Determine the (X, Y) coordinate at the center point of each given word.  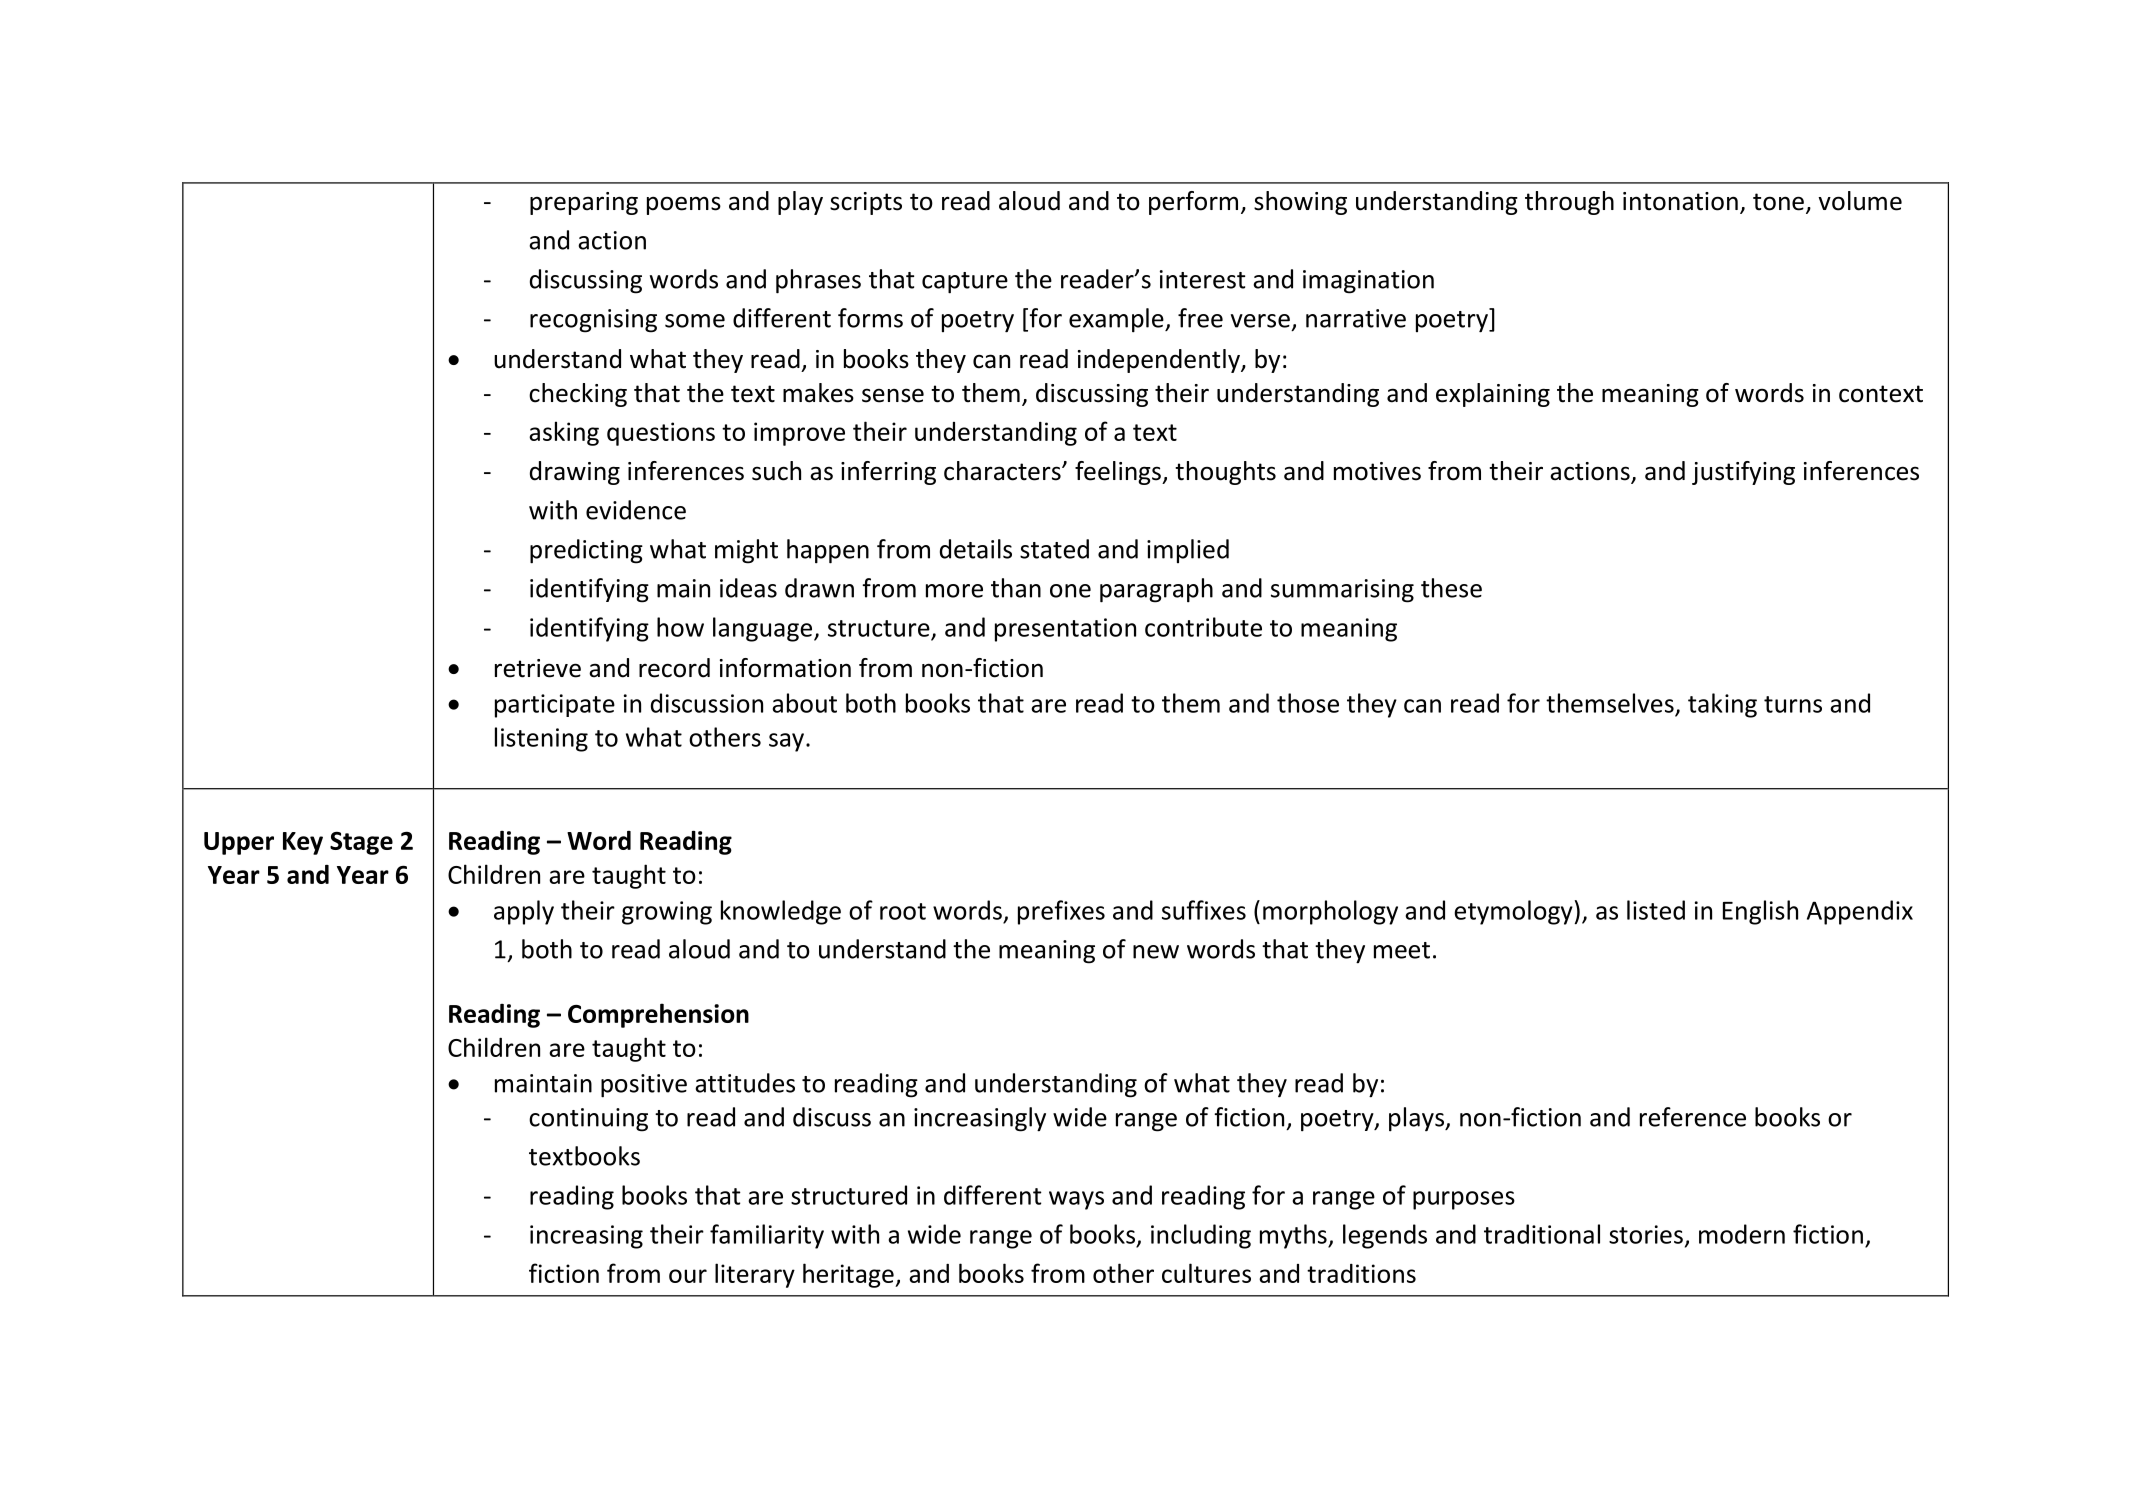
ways (1076, 1200)
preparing (584, 203)
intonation (1680, 201)
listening (541, 739)
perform (1193, 203)
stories (1646, 1234)
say (786, 742)
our (688, 1276)
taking (1722, 705)
